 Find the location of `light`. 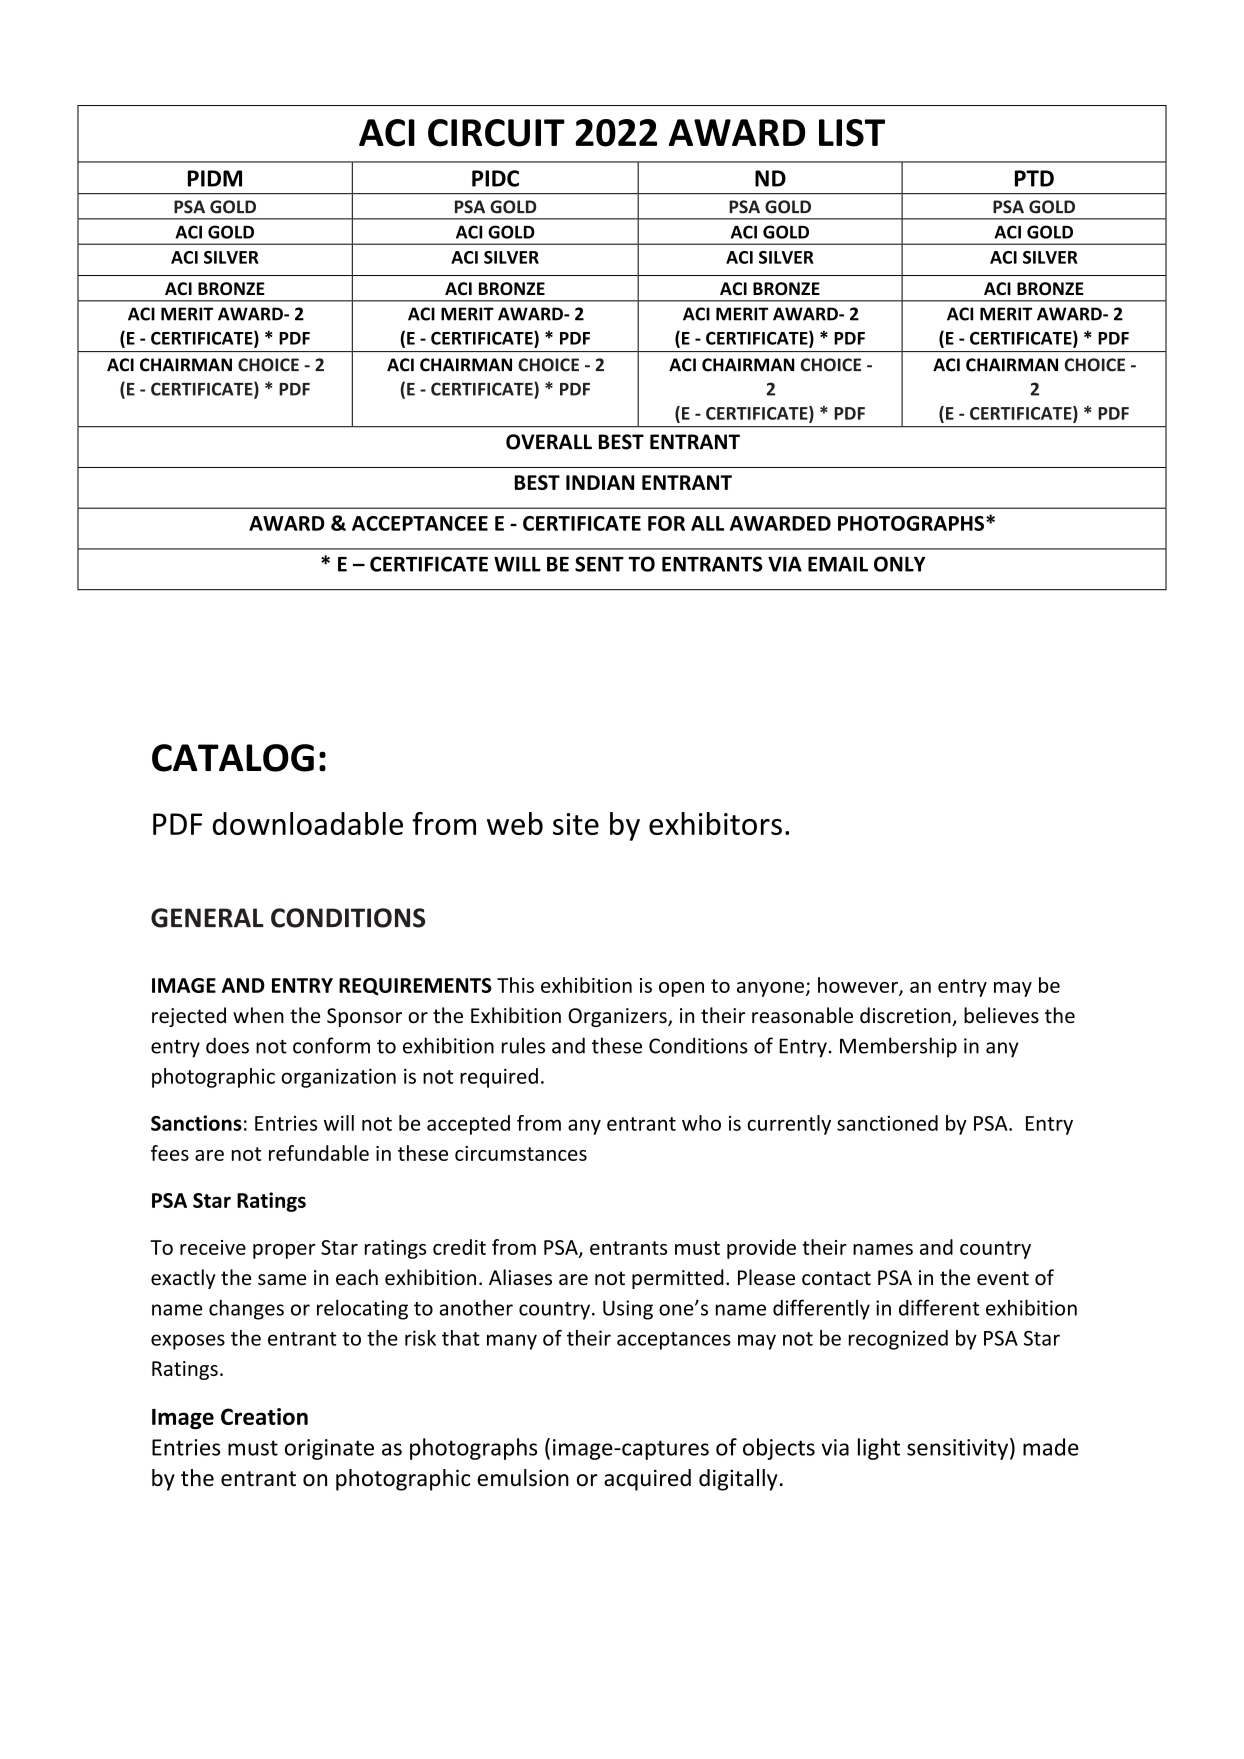

light is located at coordinates (879, 1449).
